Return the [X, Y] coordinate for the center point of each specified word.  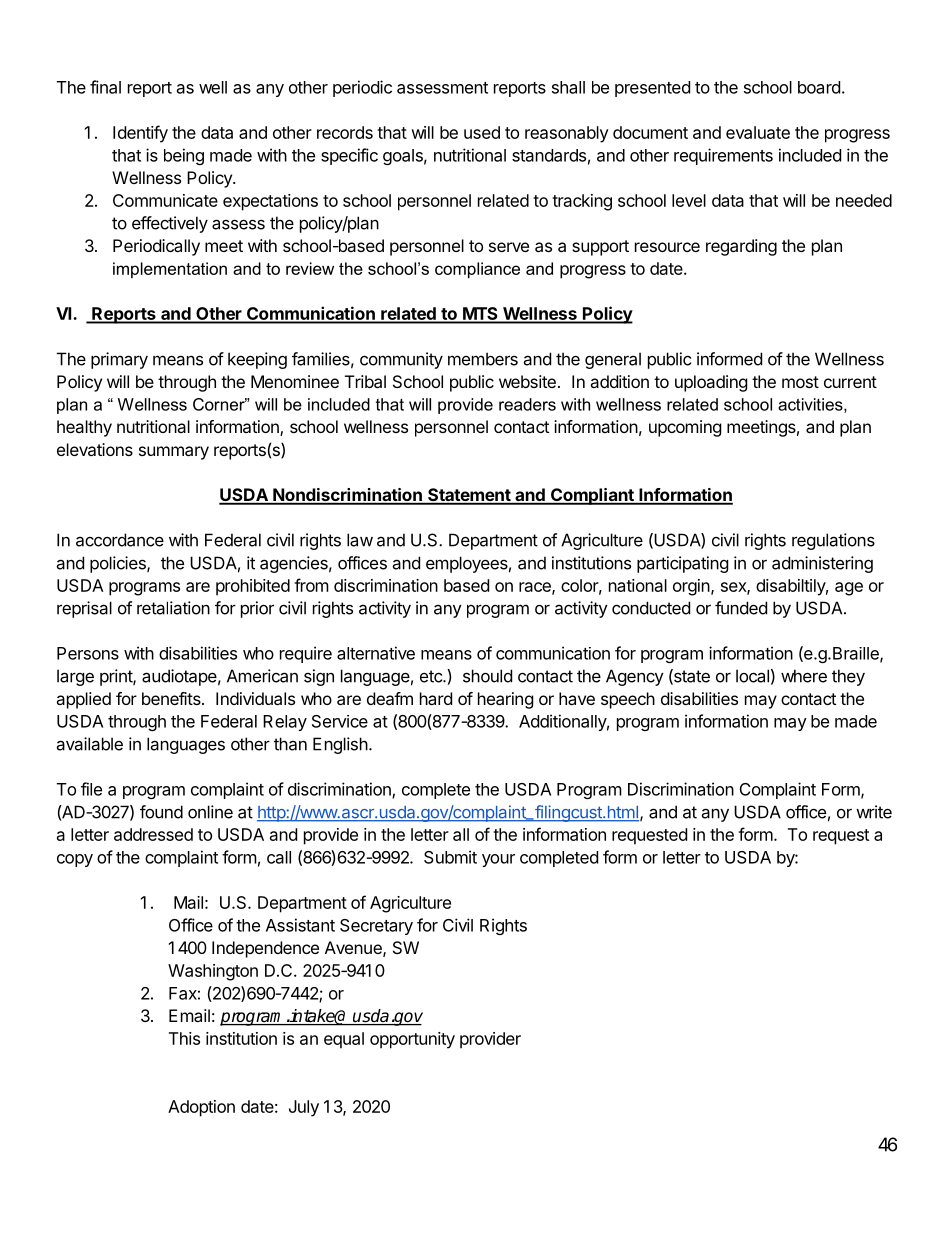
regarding [741, 247]
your [498, 860]
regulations [833, 541]
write [874, 812]
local [752, 676]
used [482, 132]
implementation [170, 270]
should [487, 676]
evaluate [758, 132]
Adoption [201, 1108]
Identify [140, 134]
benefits [172, 698]
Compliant [592, 496]
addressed [153, 834]
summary [174, 453]
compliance [477, 270]
